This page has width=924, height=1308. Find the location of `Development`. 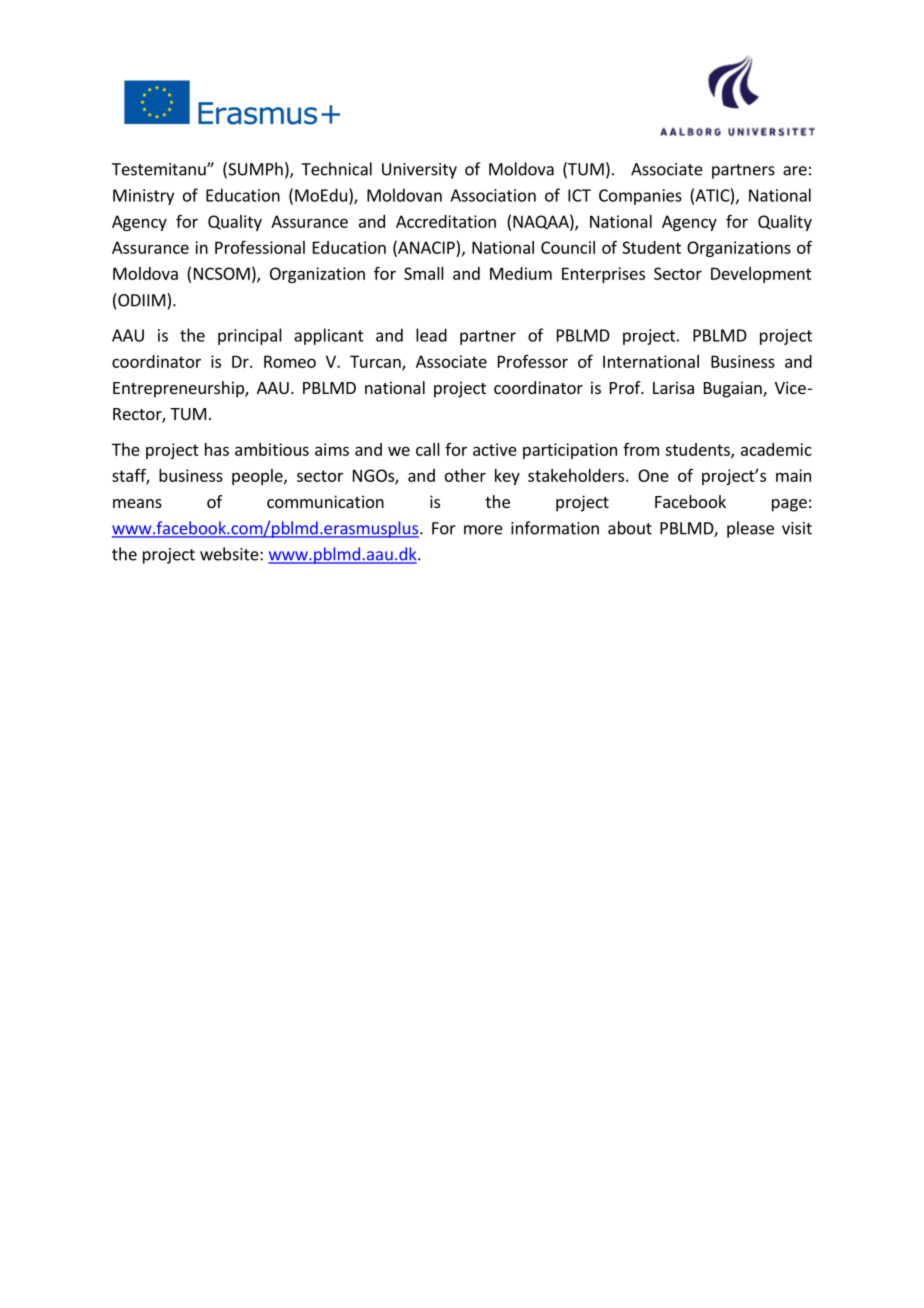

Development is located at coordinates (761, 275).
